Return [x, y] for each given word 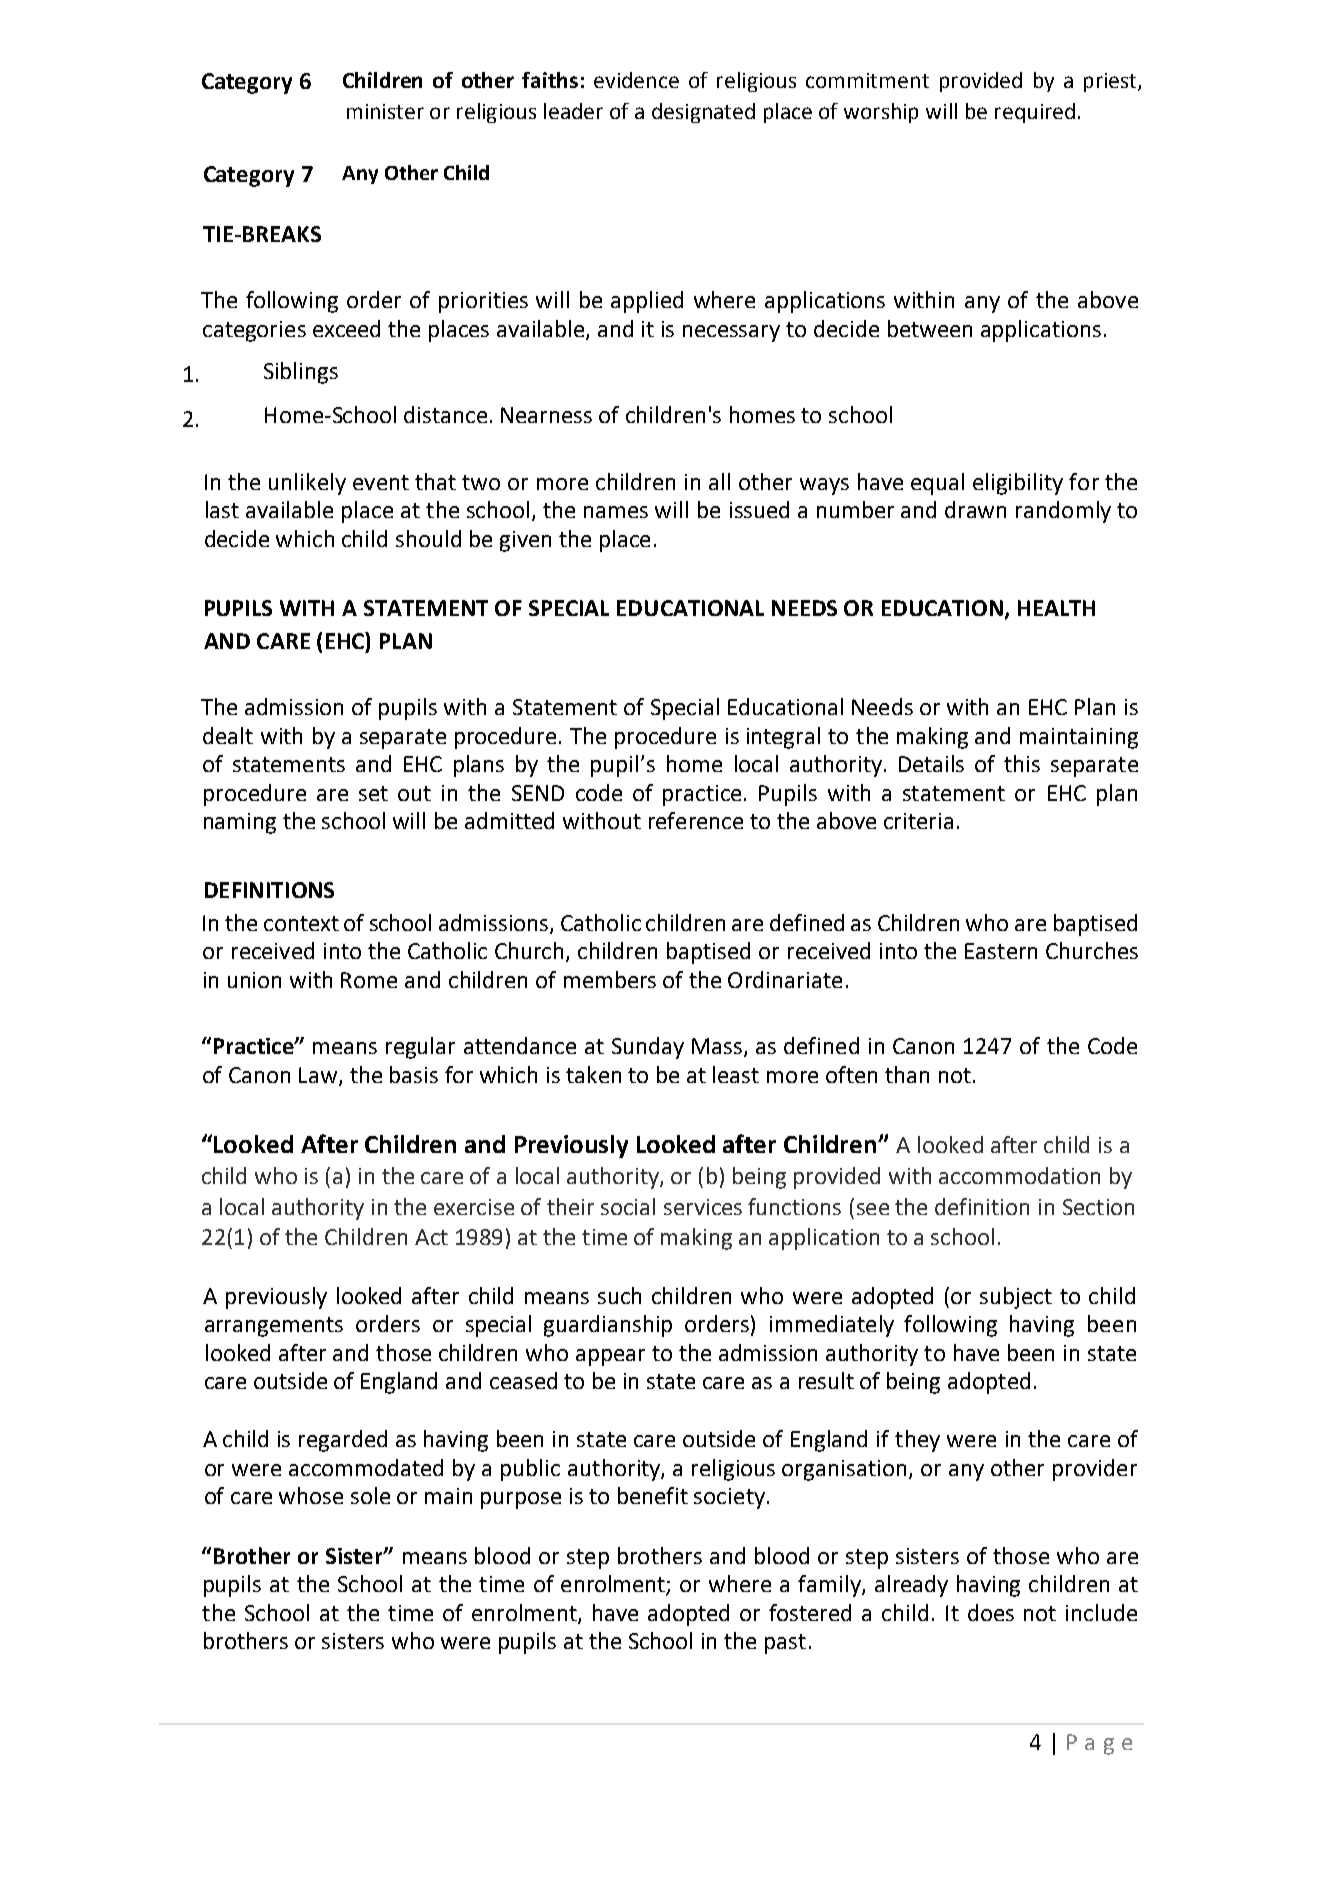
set [373, 793]
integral [783, 738]
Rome [369, 980]
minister [385, 111]
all [719, 481]
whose [311, 1495]
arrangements [274, 1327]
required [1035, 113]
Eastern [1001, 951]
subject [1016, 1298]
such [619, 1295]
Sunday [648, 1048]
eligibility [1018, 484]
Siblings [301, 373]
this [1022, 763]
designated [703, 113]
